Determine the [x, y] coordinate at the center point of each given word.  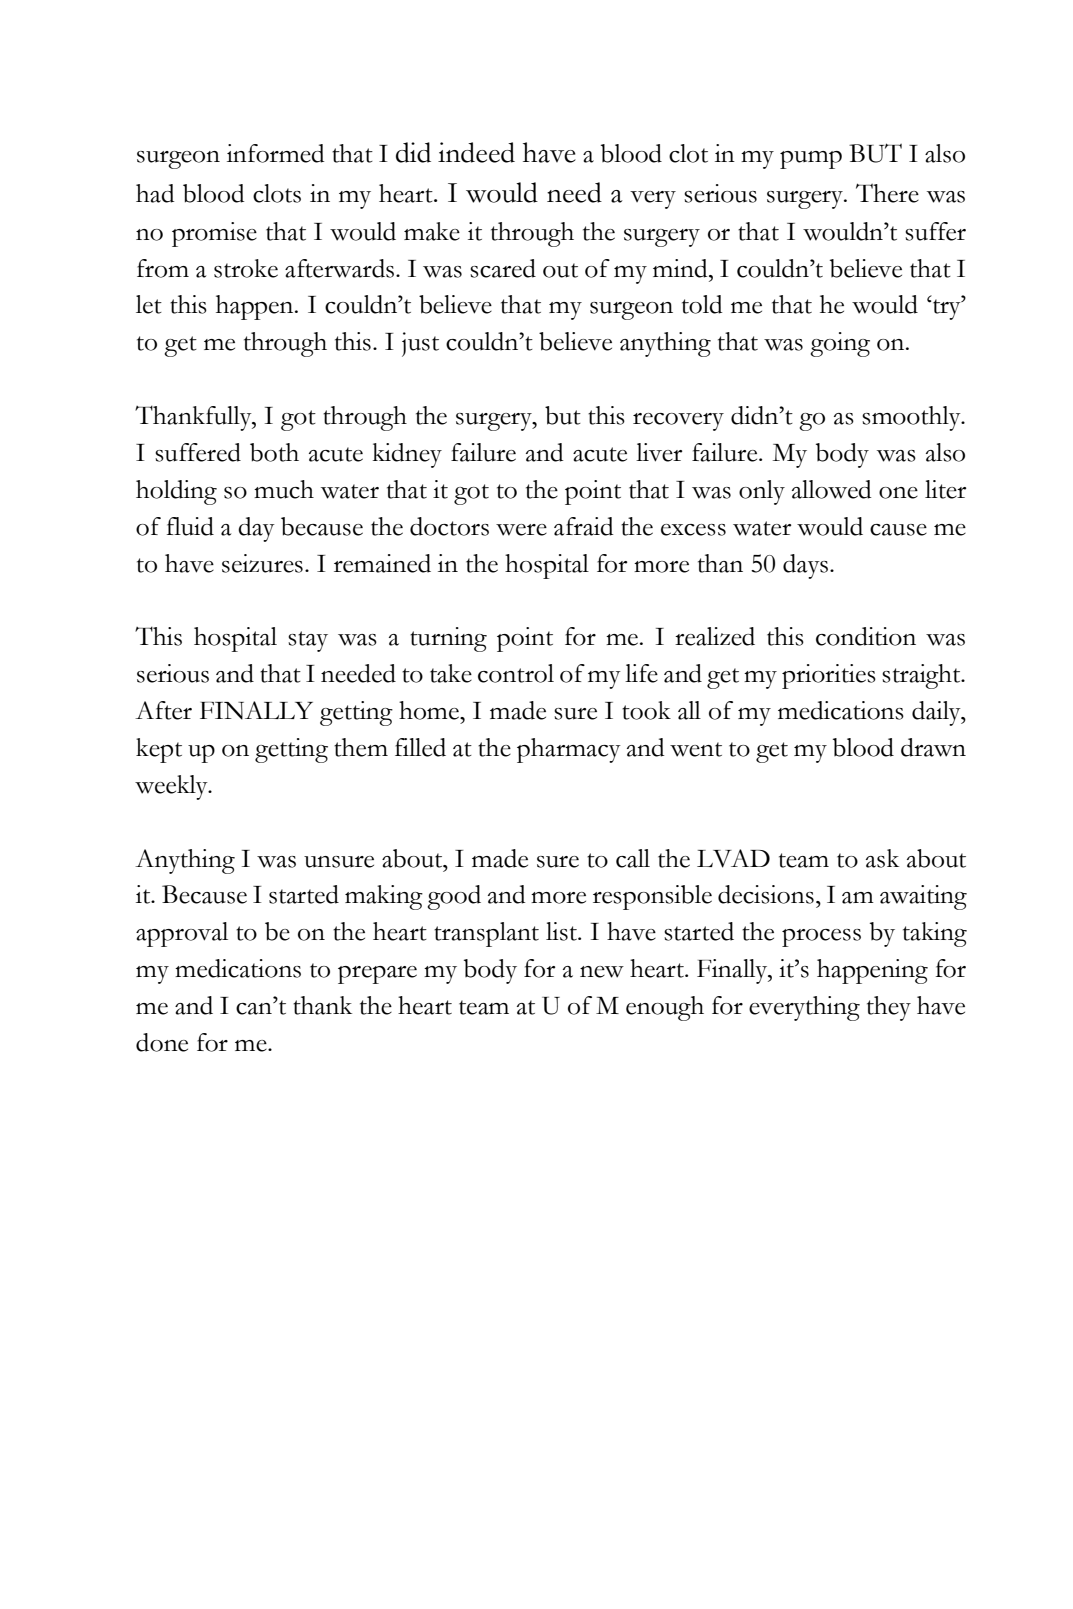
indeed [476, 152]
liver [659, 452]
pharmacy [569, 750]
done [162, 1042]
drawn [933, 747]
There [887, 193]
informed [276, 153]
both [274, 452]
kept [159, 750]
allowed [832, 489]
